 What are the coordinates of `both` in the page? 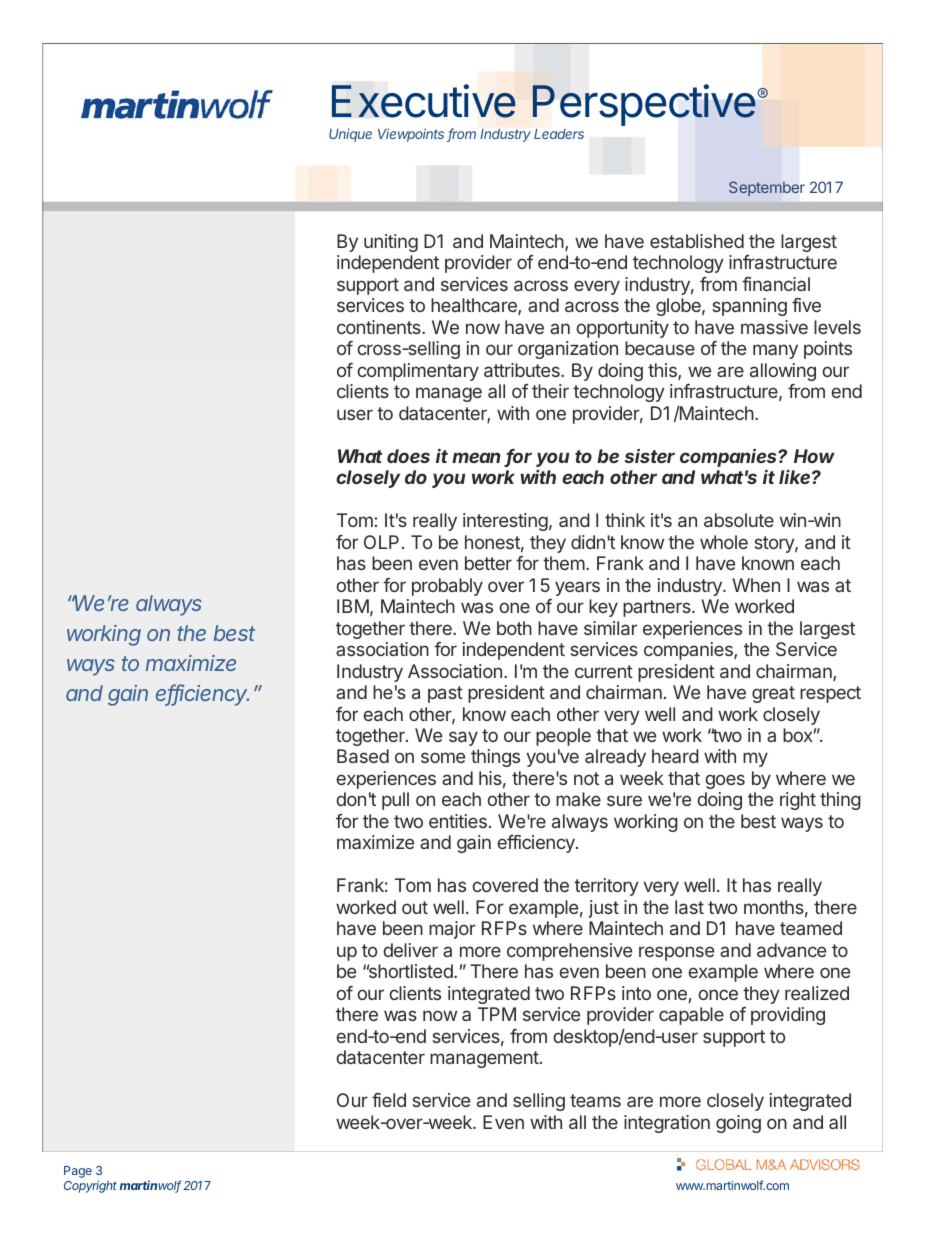 It's located at (514, 628).
